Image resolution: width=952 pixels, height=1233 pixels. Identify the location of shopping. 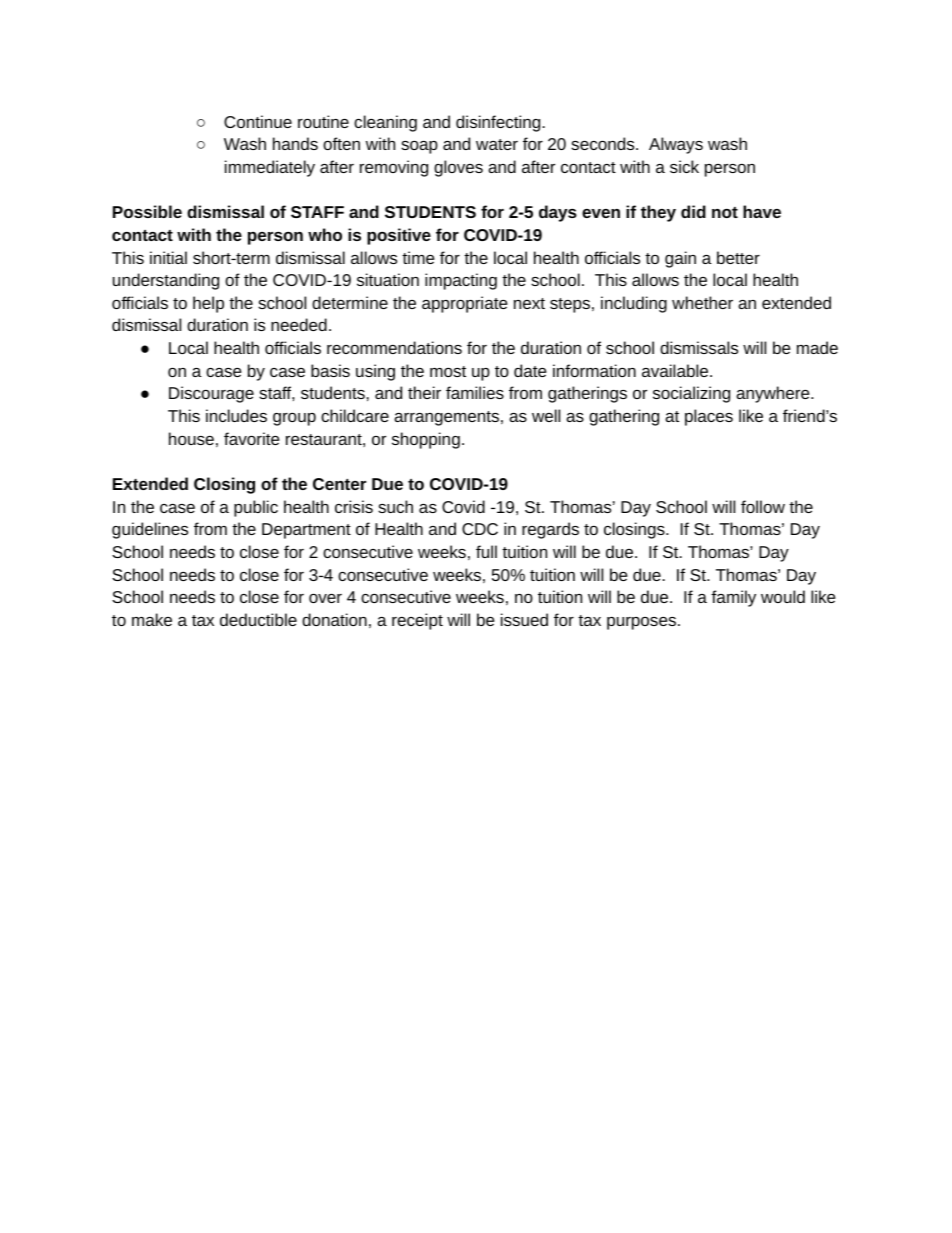
(426, 440).
